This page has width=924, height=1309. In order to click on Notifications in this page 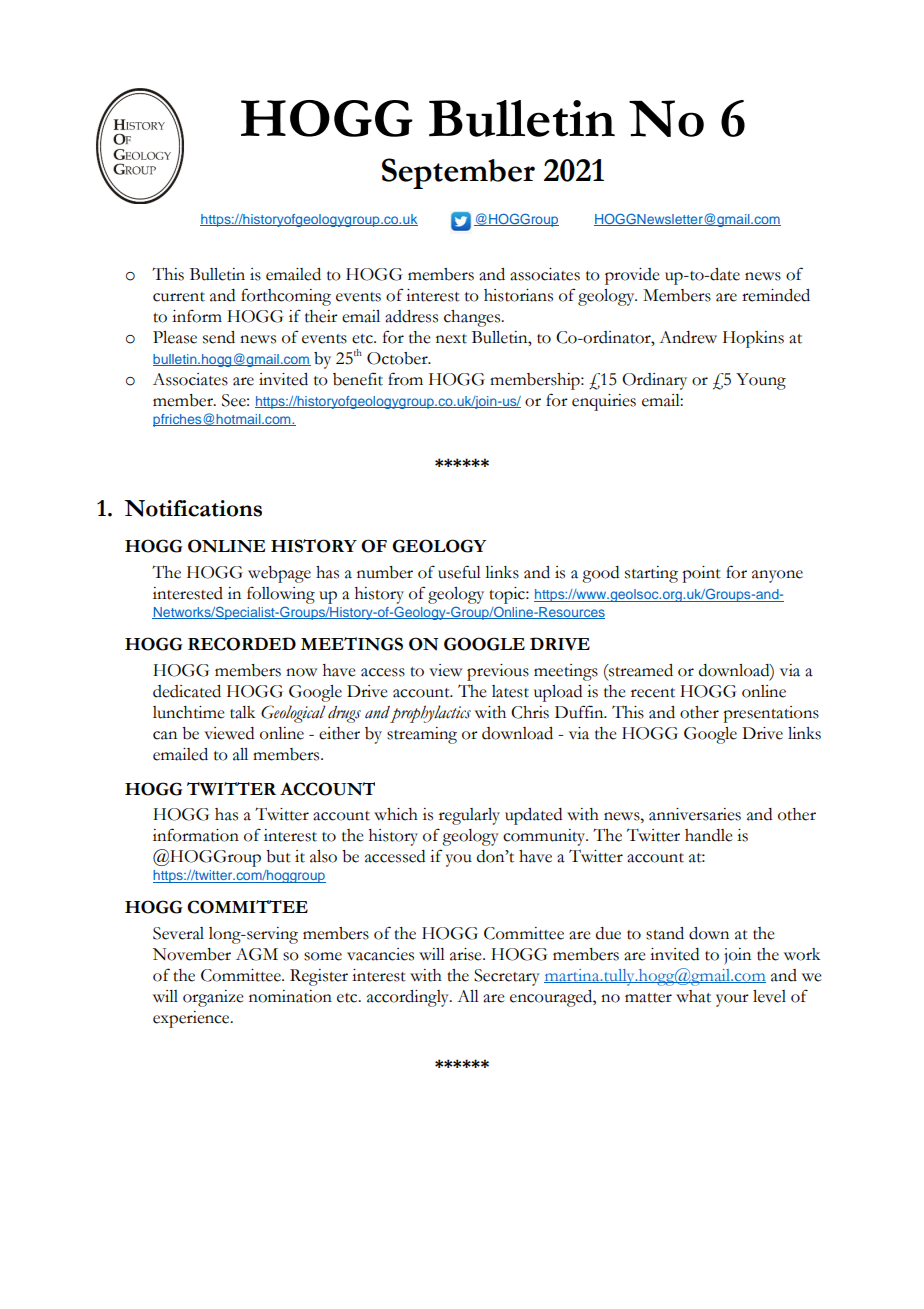, I will do `click(193, 508)`.
